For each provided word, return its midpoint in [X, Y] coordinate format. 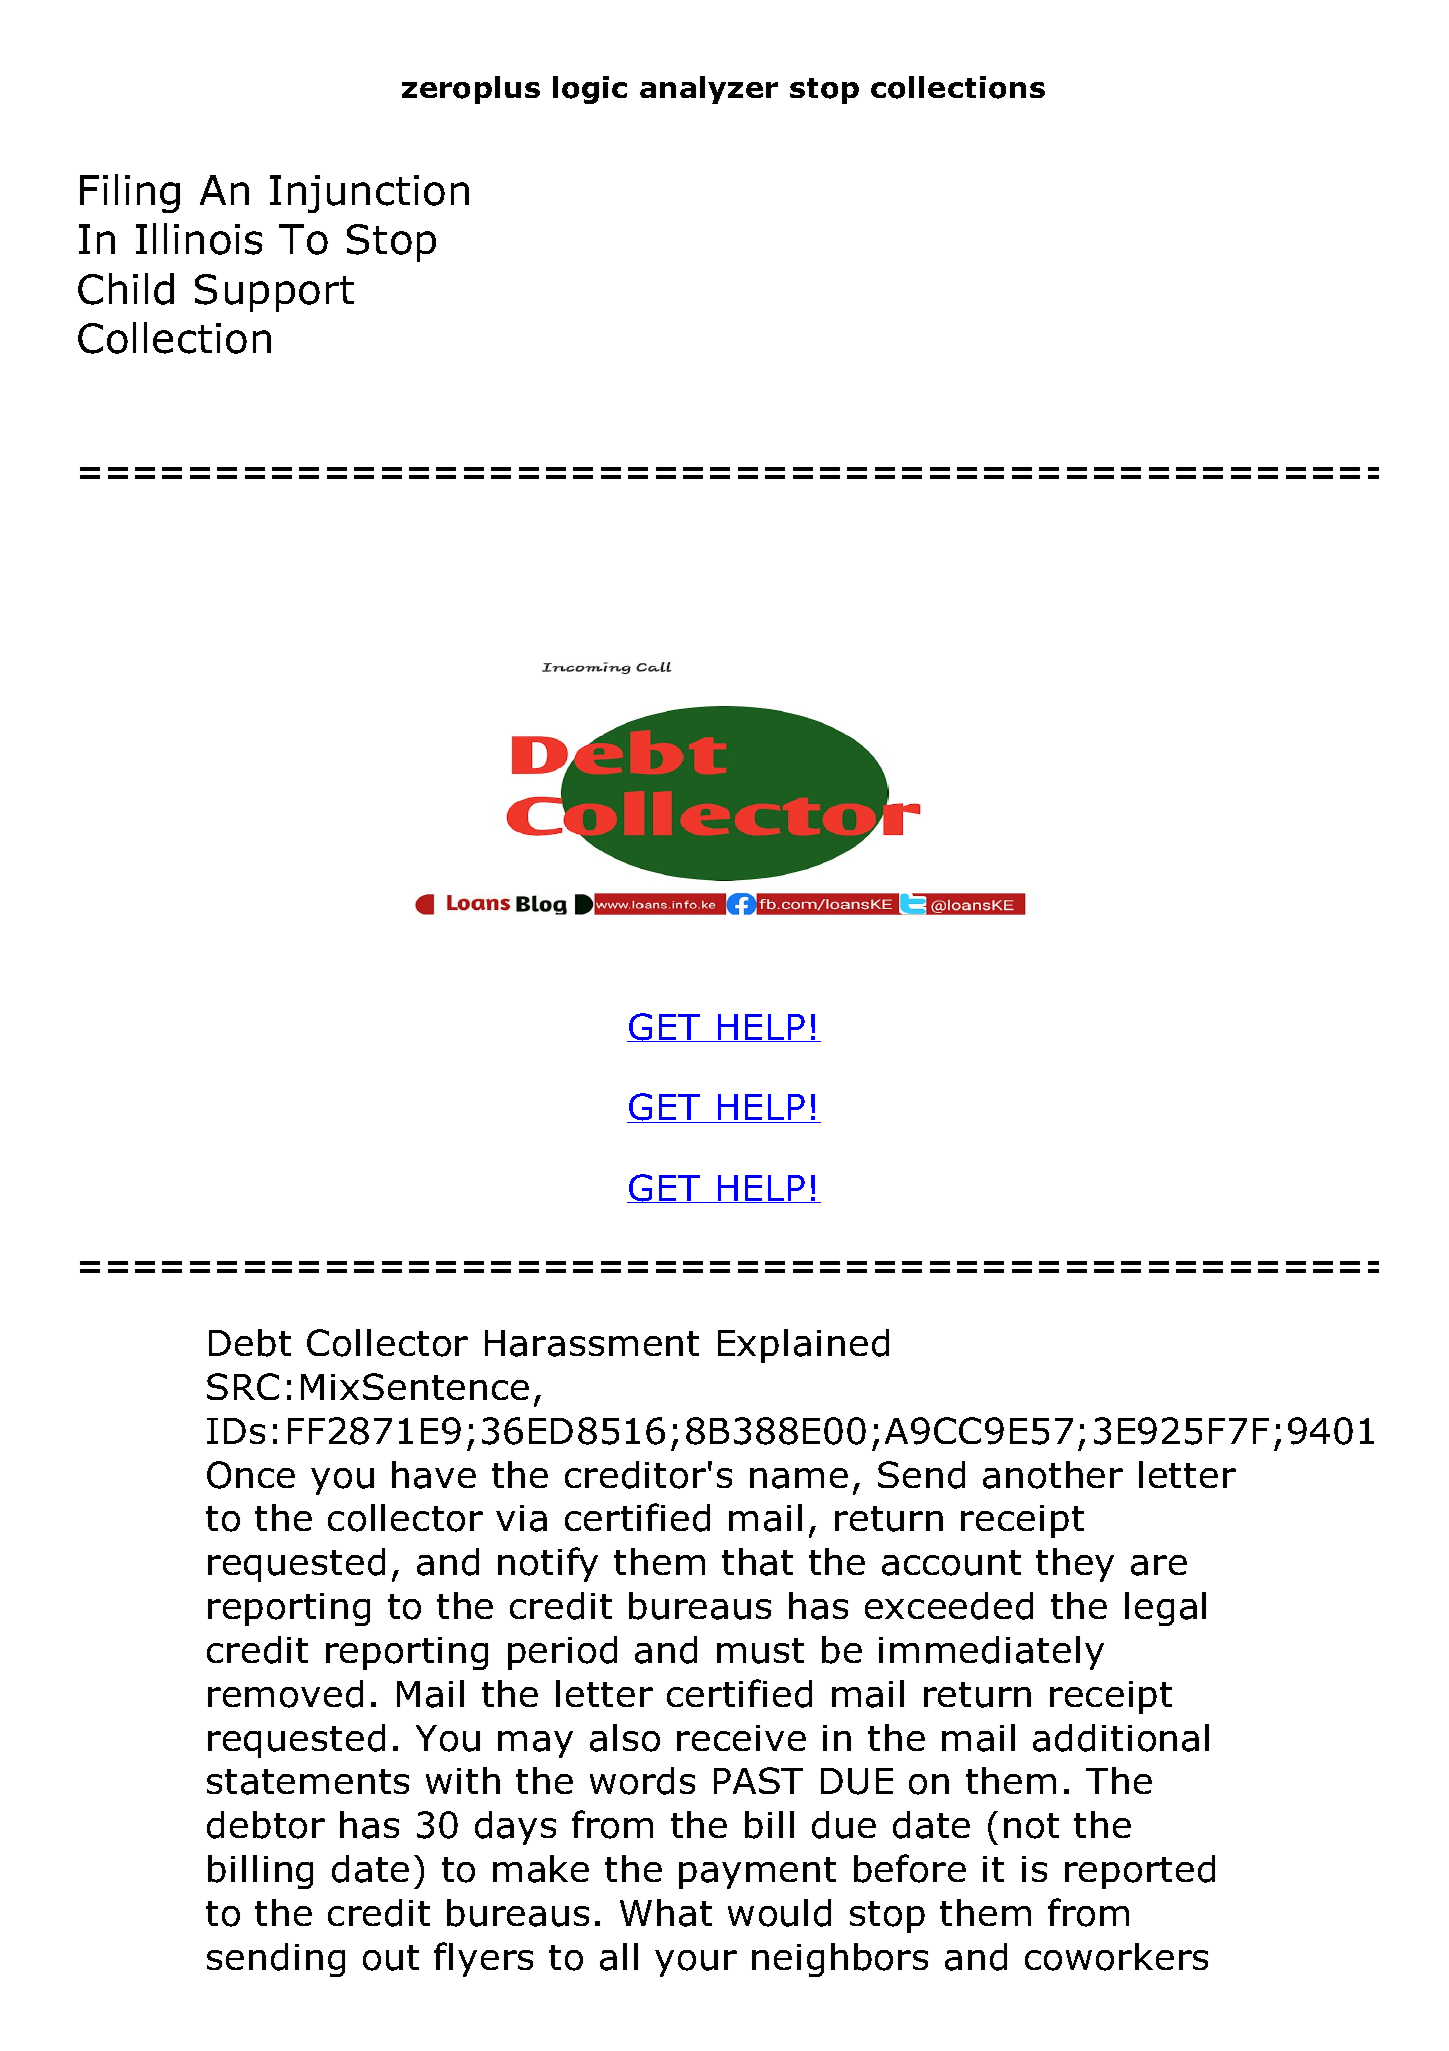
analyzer [709, 90]
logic [590, 90]
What [666, 1913]
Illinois [199, 239]
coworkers [1116, 1957]
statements [308, 1782]
